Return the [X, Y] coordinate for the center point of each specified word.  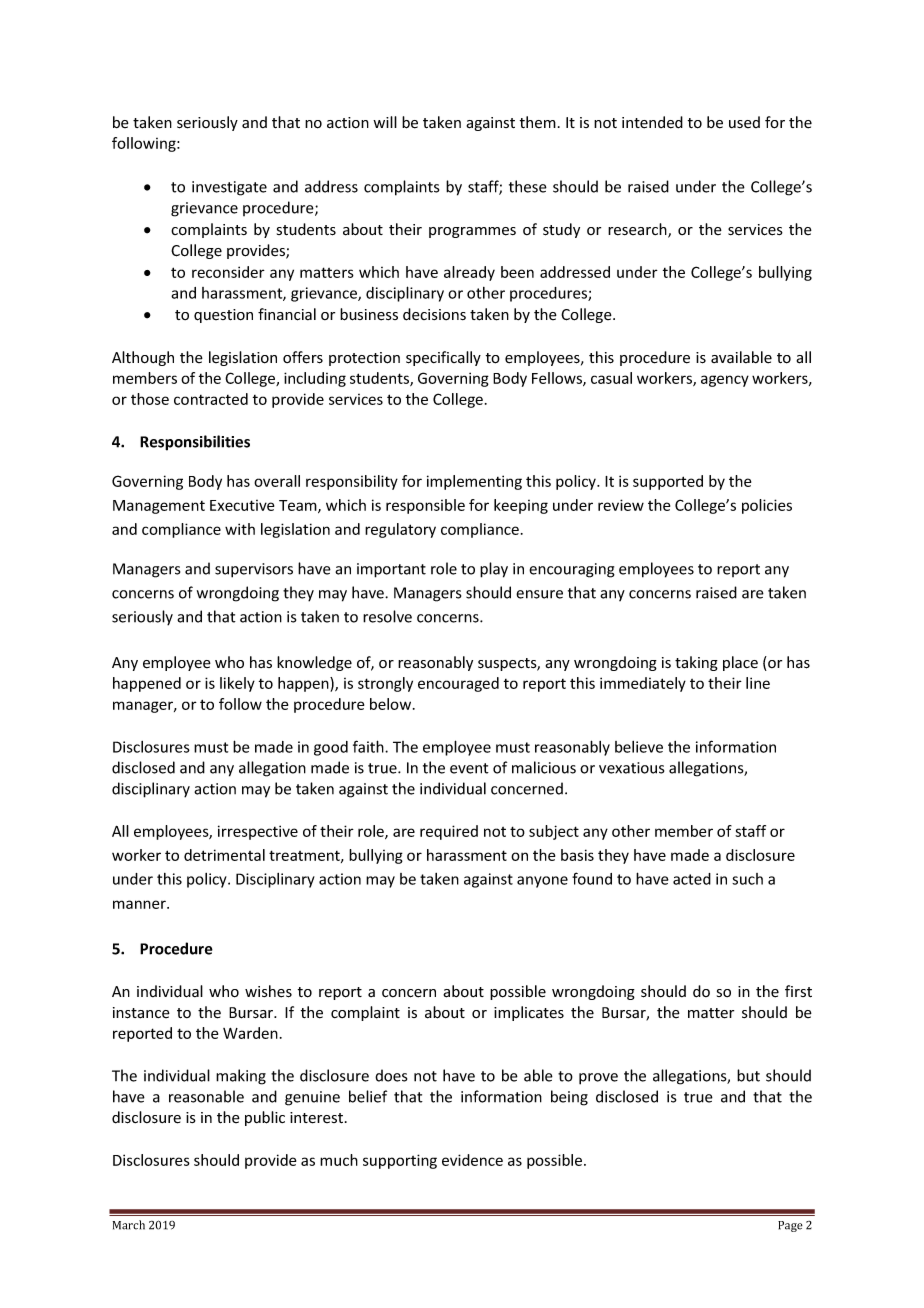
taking [696, 663]
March [129, 1225]
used [744, 122]
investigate [229, 188]
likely [237, 684]
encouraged [458, 684]
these [528, 186]
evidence [472, 1160]
